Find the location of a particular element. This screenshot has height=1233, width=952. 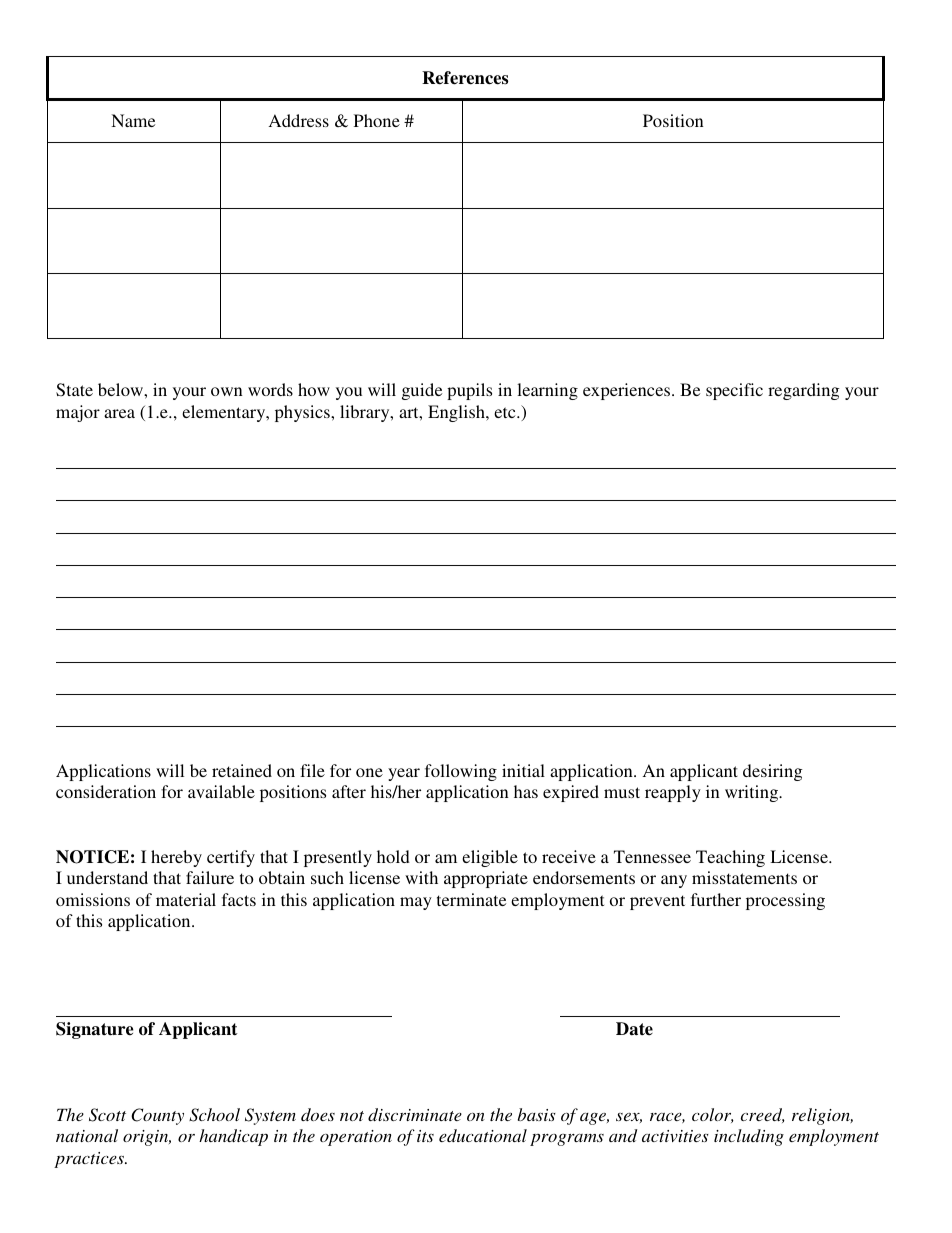

specific is located at coordinates (734, 391).
